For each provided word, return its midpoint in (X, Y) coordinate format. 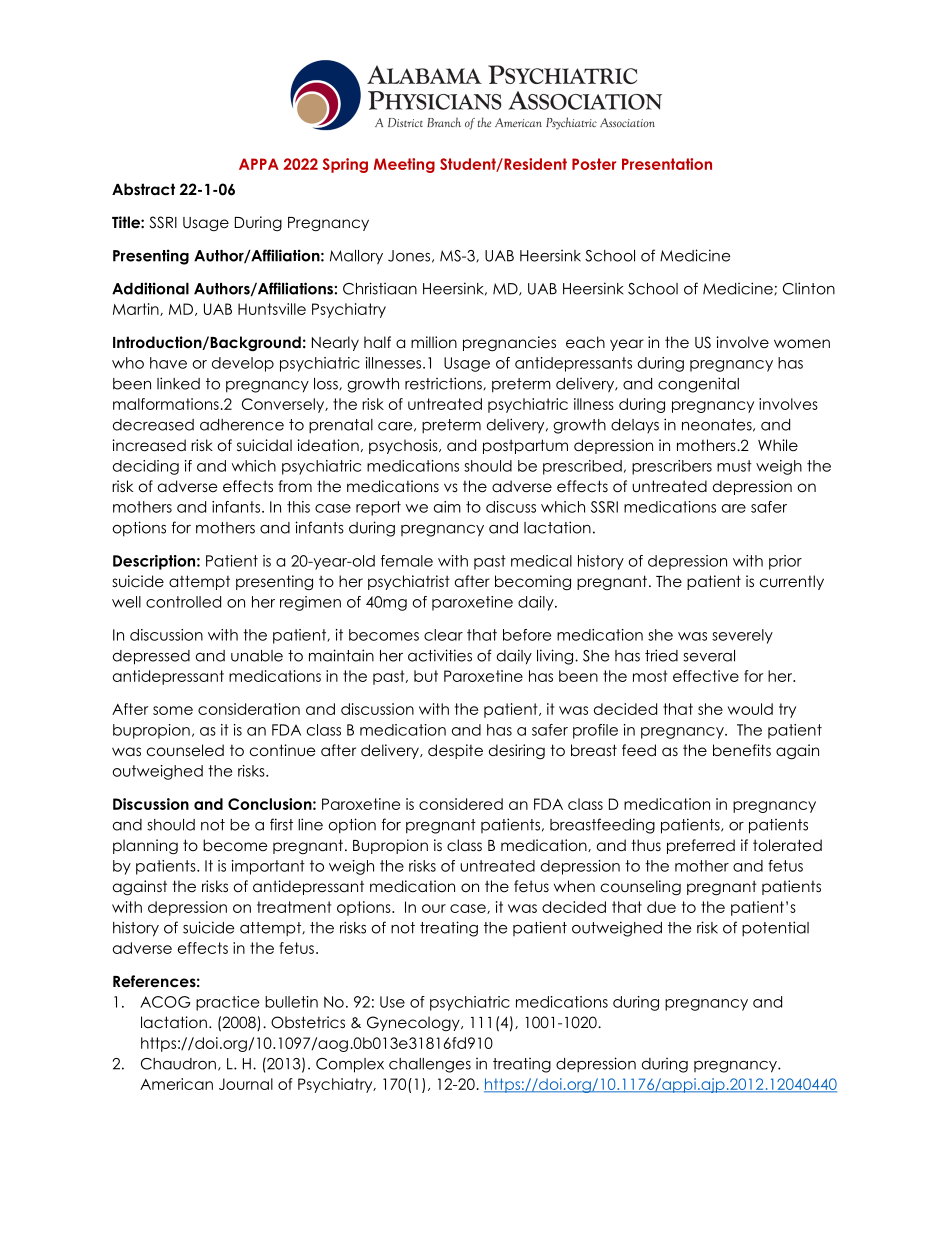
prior (785, 562)
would (750, 709)
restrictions (444, 383)
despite (455, 751)
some (173, 710)
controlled (183, 602)
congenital (698, 385)
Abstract (143, 189)
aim (447, 507)
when (574, 886)
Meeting (404, 165)
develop (243, 364)
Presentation (667, 164)
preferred (701, 846)
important (268, 867)
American (176, 1084)
